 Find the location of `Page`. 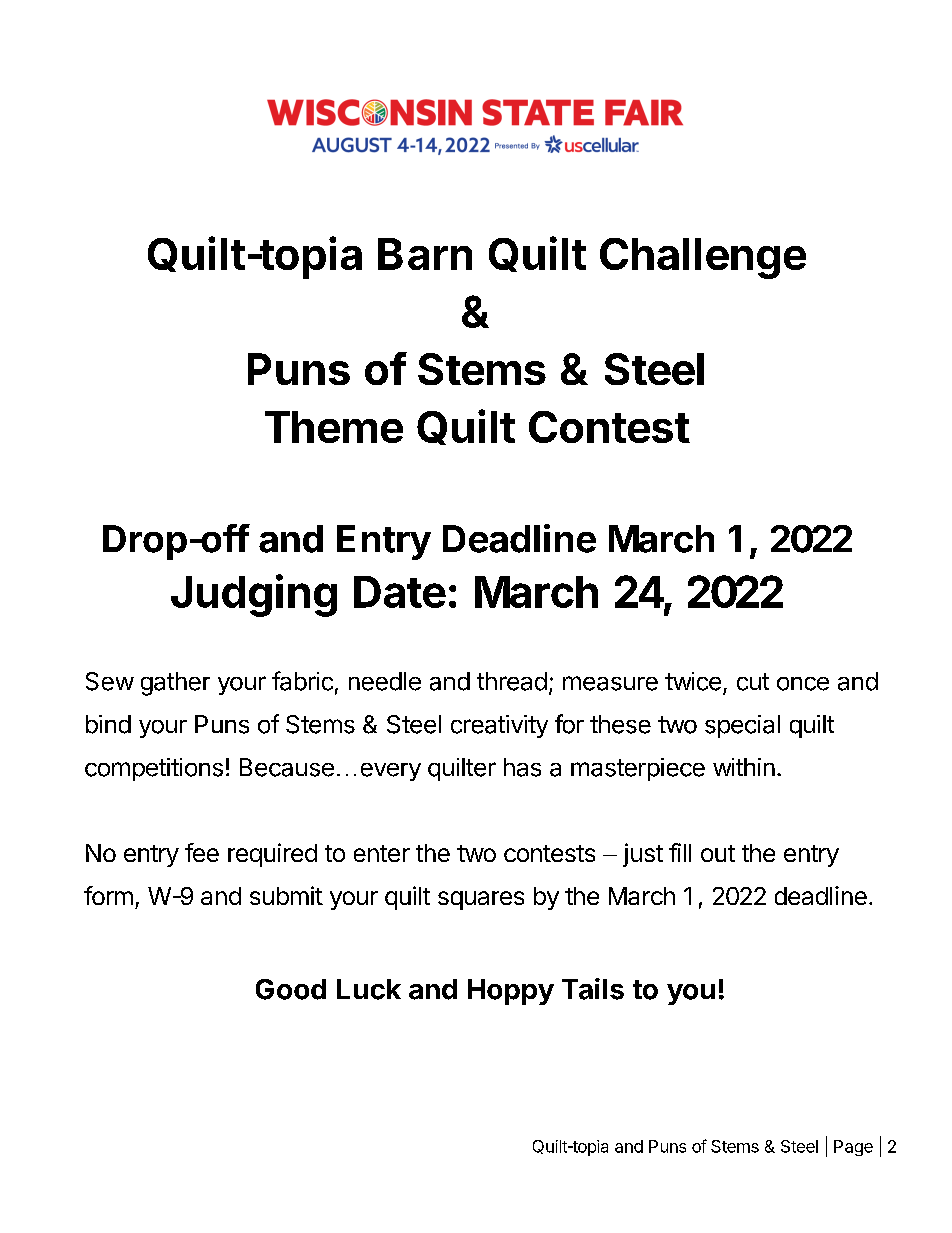

Page is located at coordinates (853, 1148).
